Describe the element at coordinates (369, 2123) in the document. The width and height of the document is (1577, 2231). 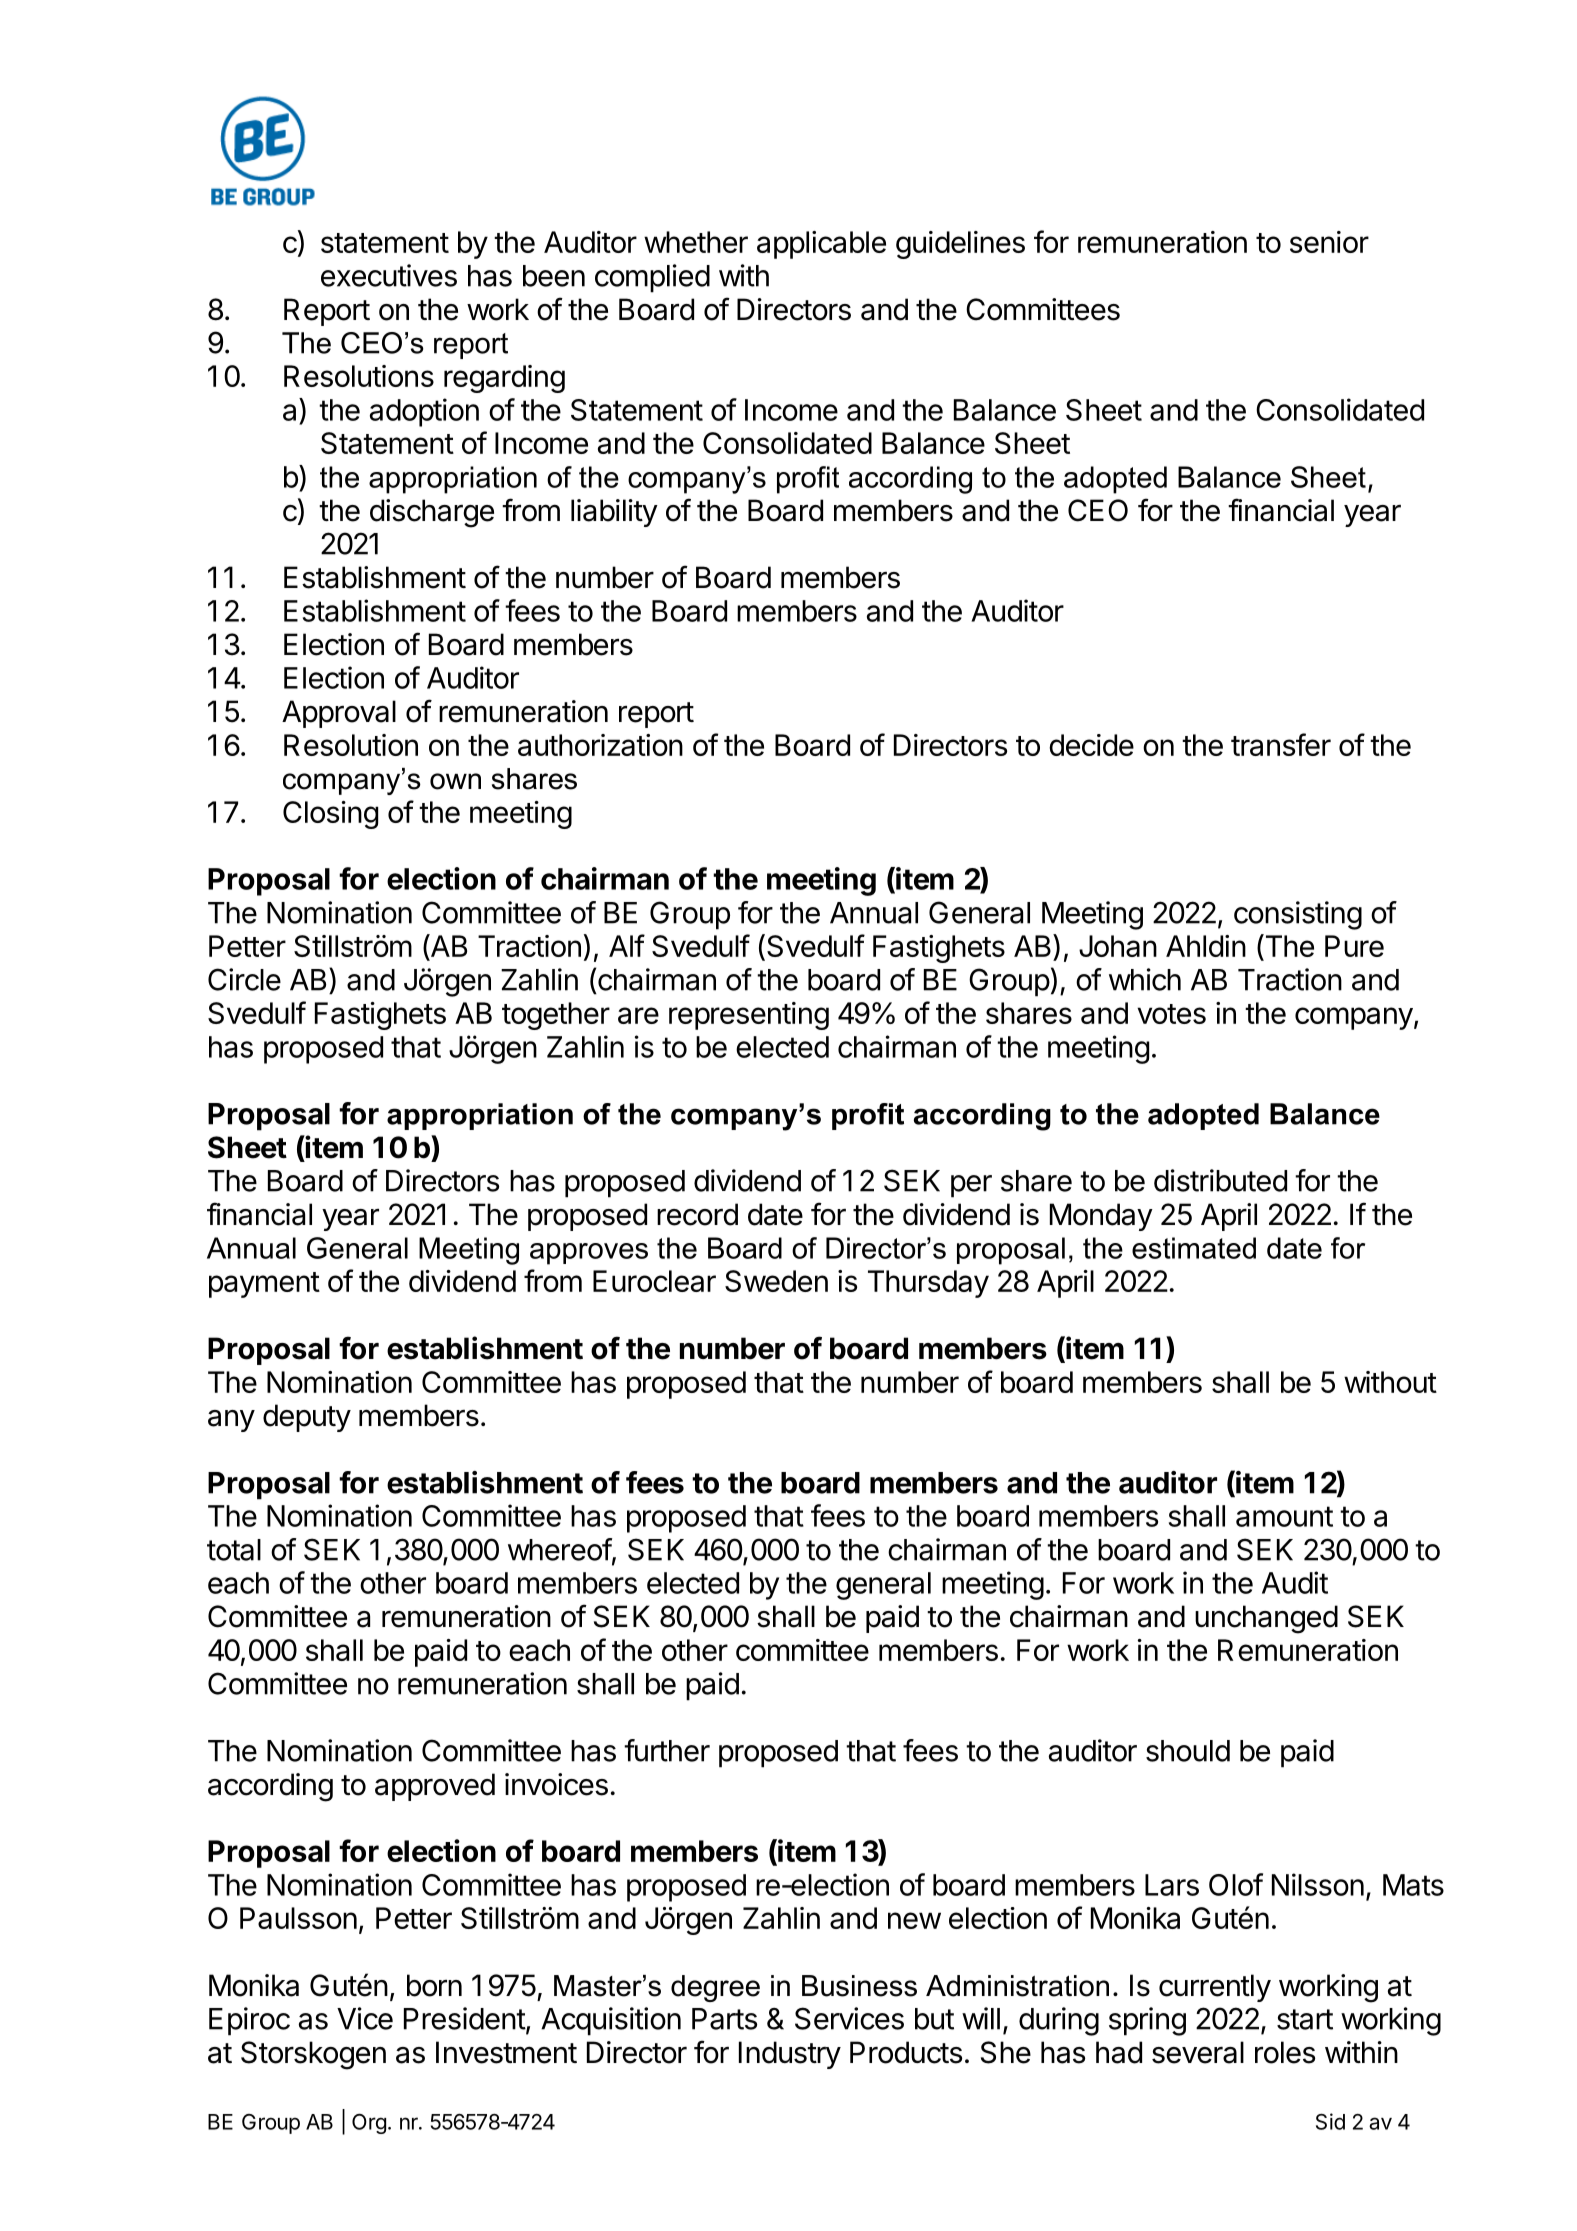
I see `Org` at that location.
